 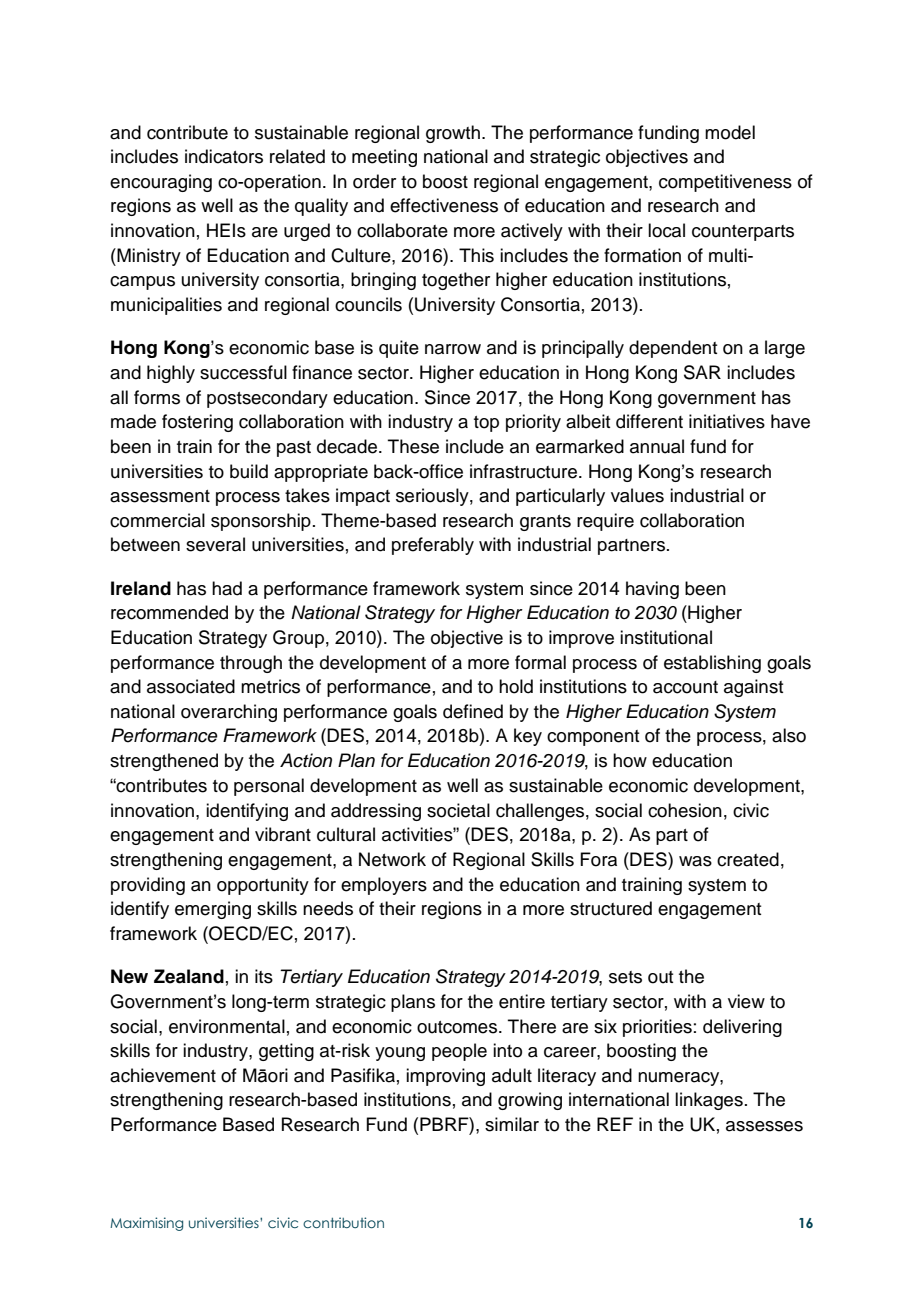 I want to click on was, so click(x=695, y=861).
